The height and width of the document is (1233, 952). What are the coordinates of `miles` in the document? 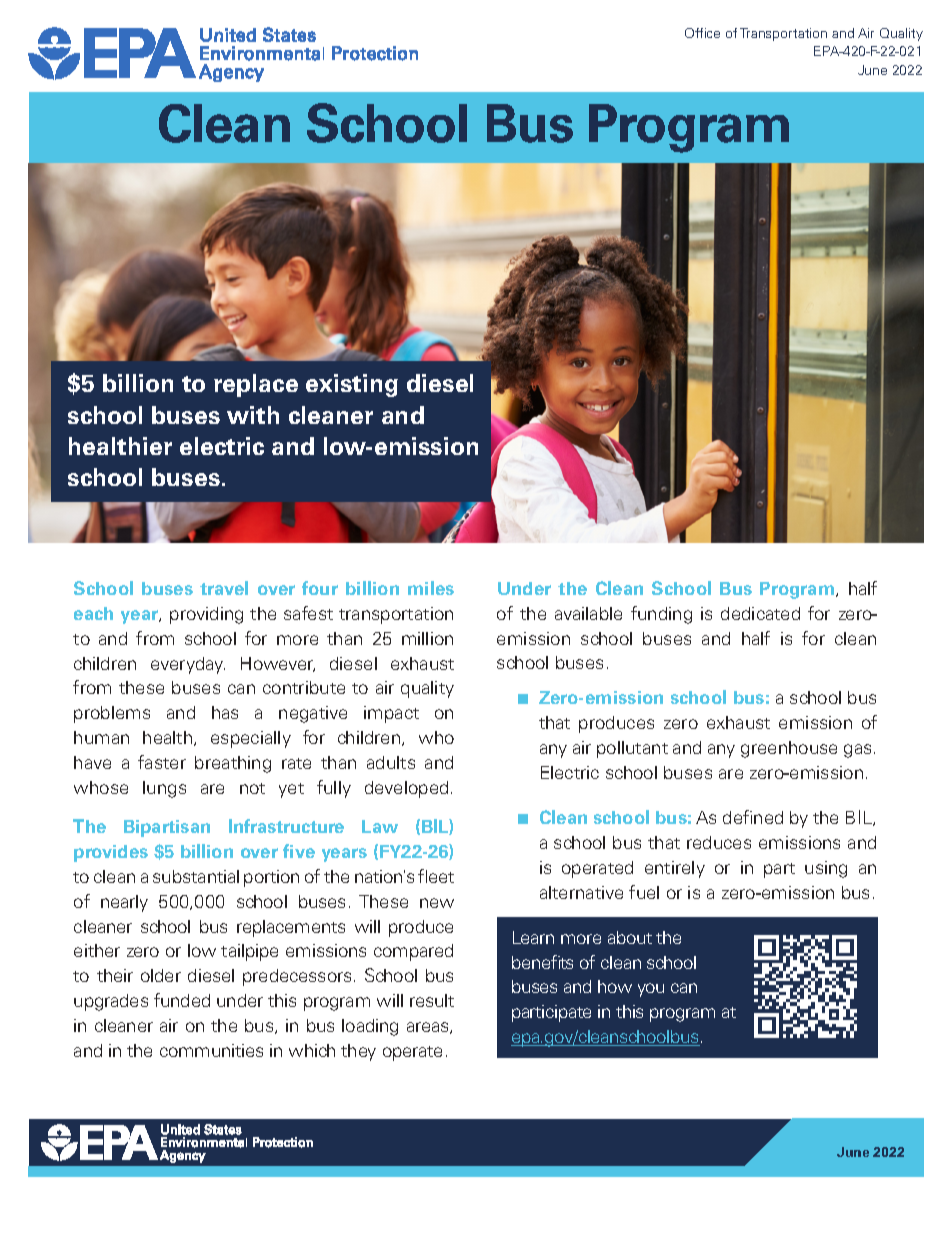 It's located at (431, 588).
